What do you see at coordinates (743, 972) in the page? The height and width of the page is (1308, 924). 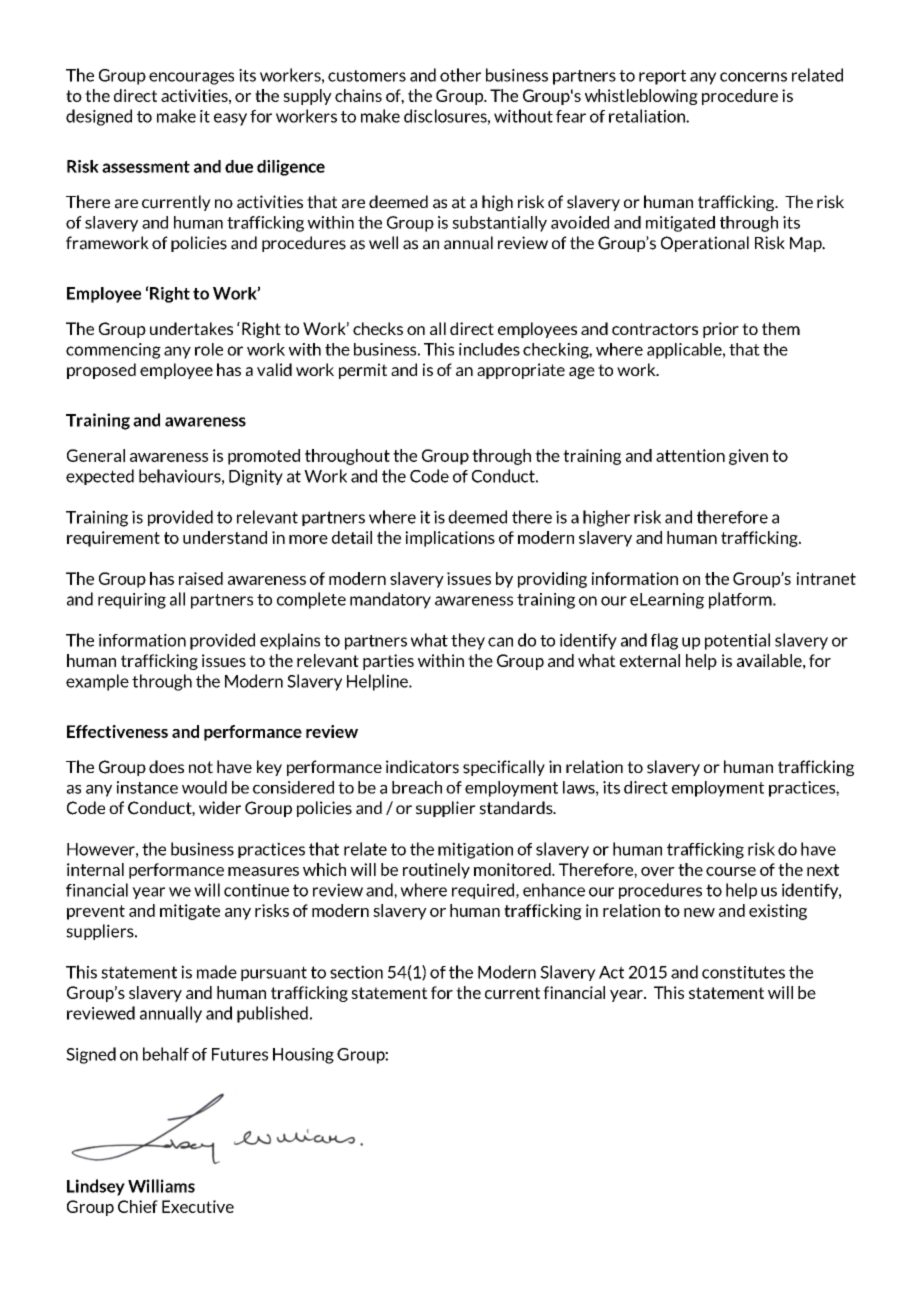 I see `constitutes` at bounding box center [743, 972].
